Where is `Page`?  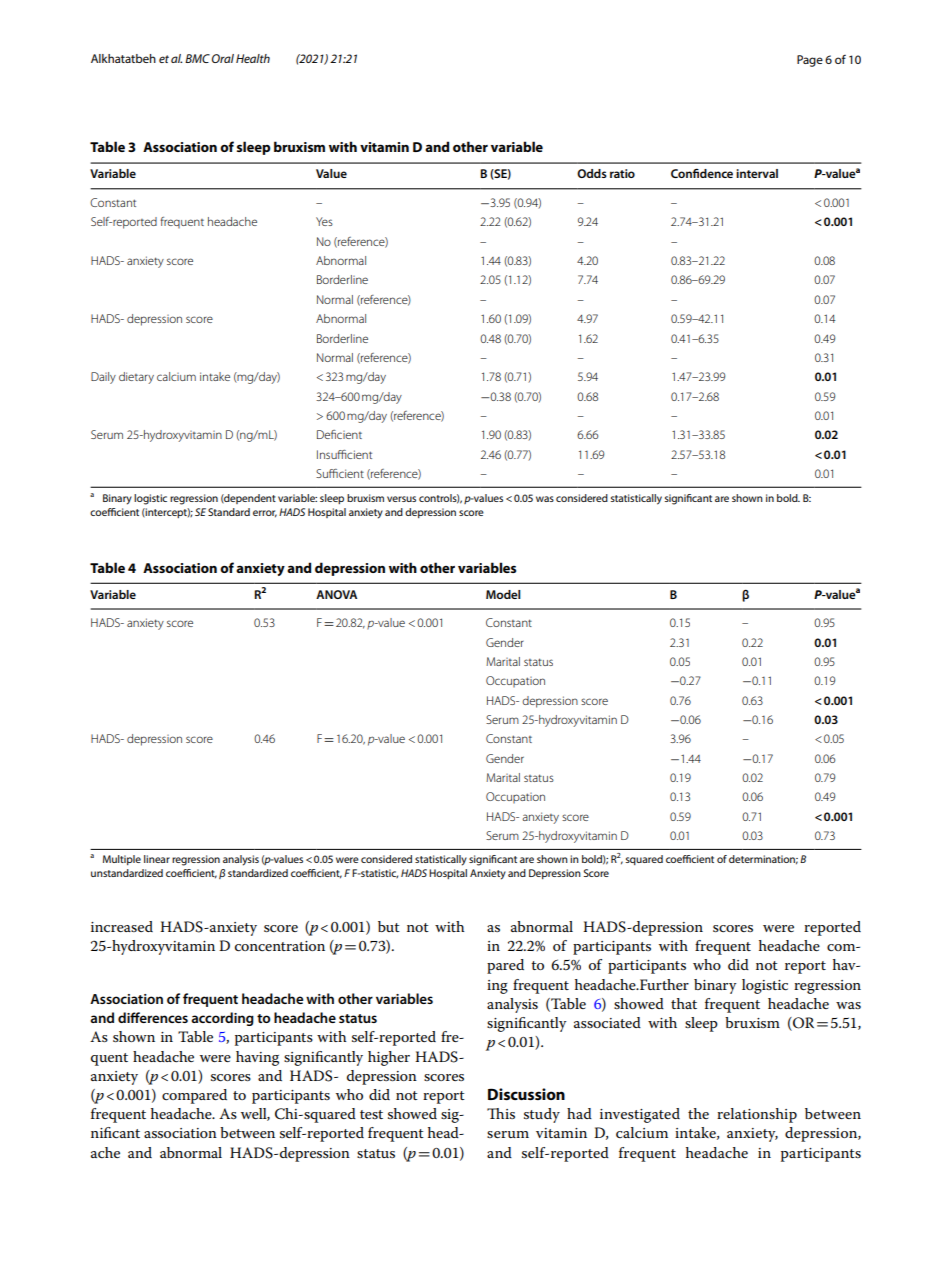
Page is located at coordinates (810, 61).
